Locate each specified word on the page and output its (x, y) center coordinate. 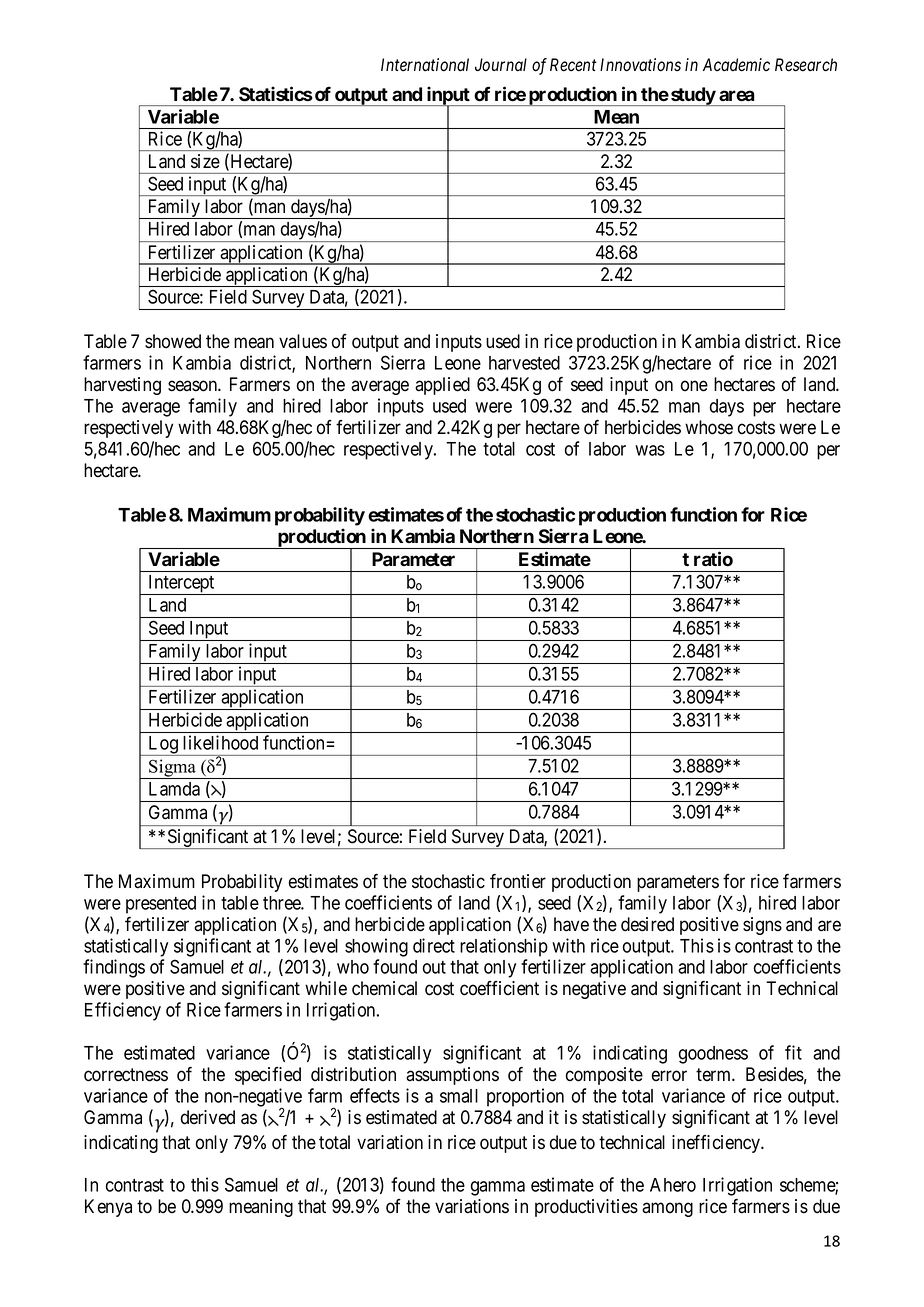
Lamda (174, 789)
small (459, 1096)
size (205, 161)
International (425, 65)
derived (208, 1117)
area (736, 96)
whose (709, 427)
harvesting (122, 386)
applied (442, 386)
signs (762, 926)
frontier (518, 881)
